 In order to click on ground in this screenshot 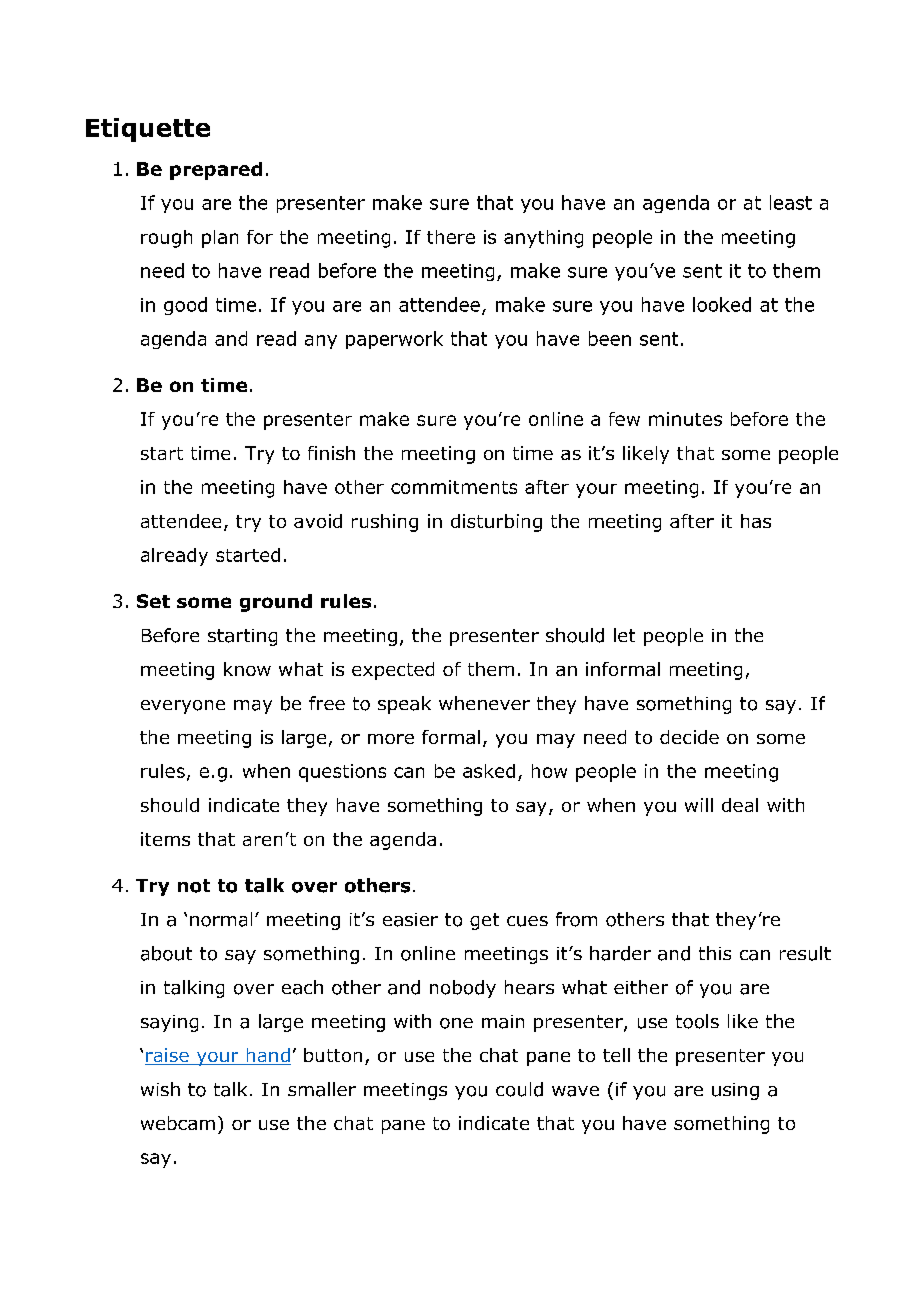, I will do `click(276, 603)`.
